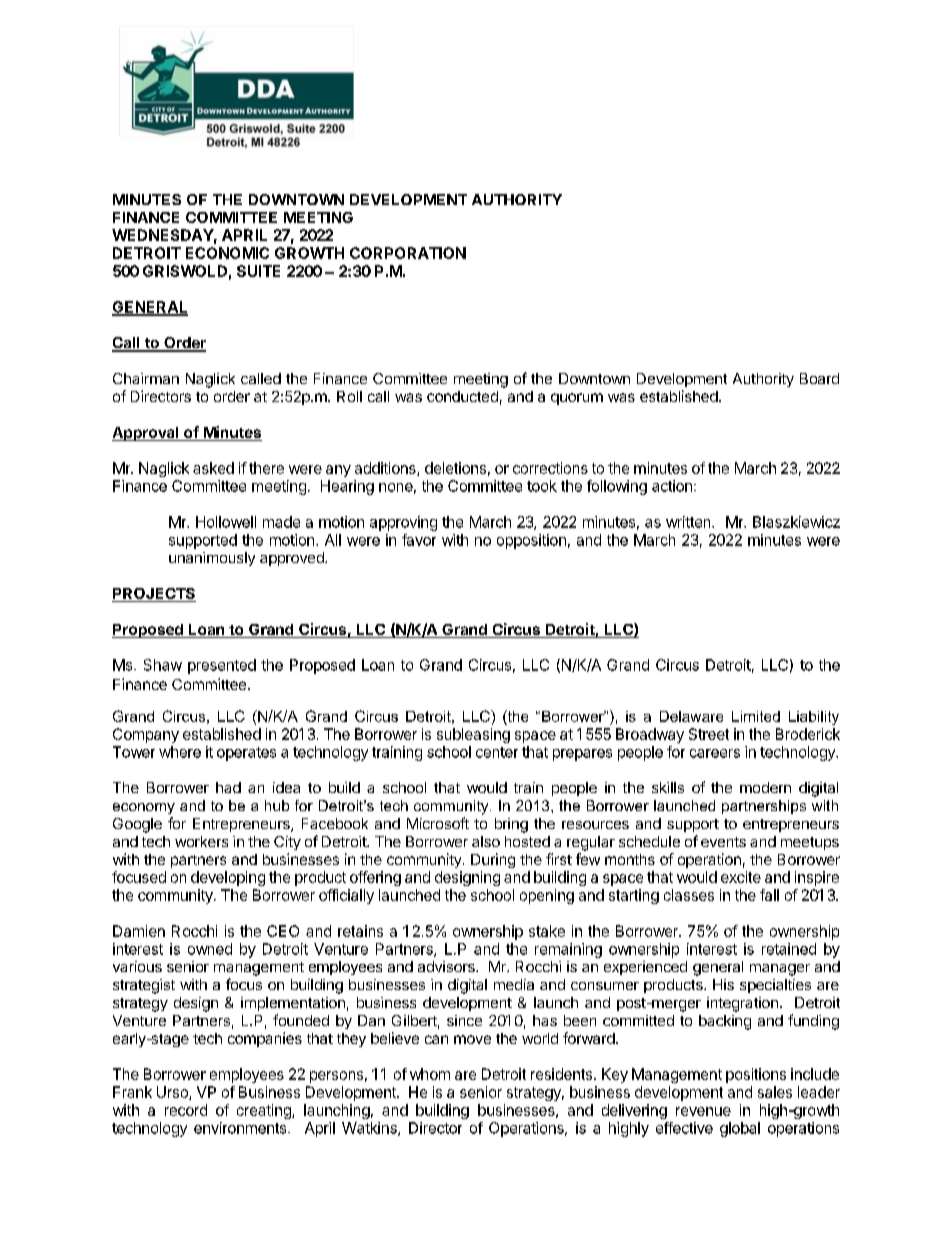 Image resolution: width=952 pixels, height=1233 pixels. I want to click on center, so click(497, 752).
